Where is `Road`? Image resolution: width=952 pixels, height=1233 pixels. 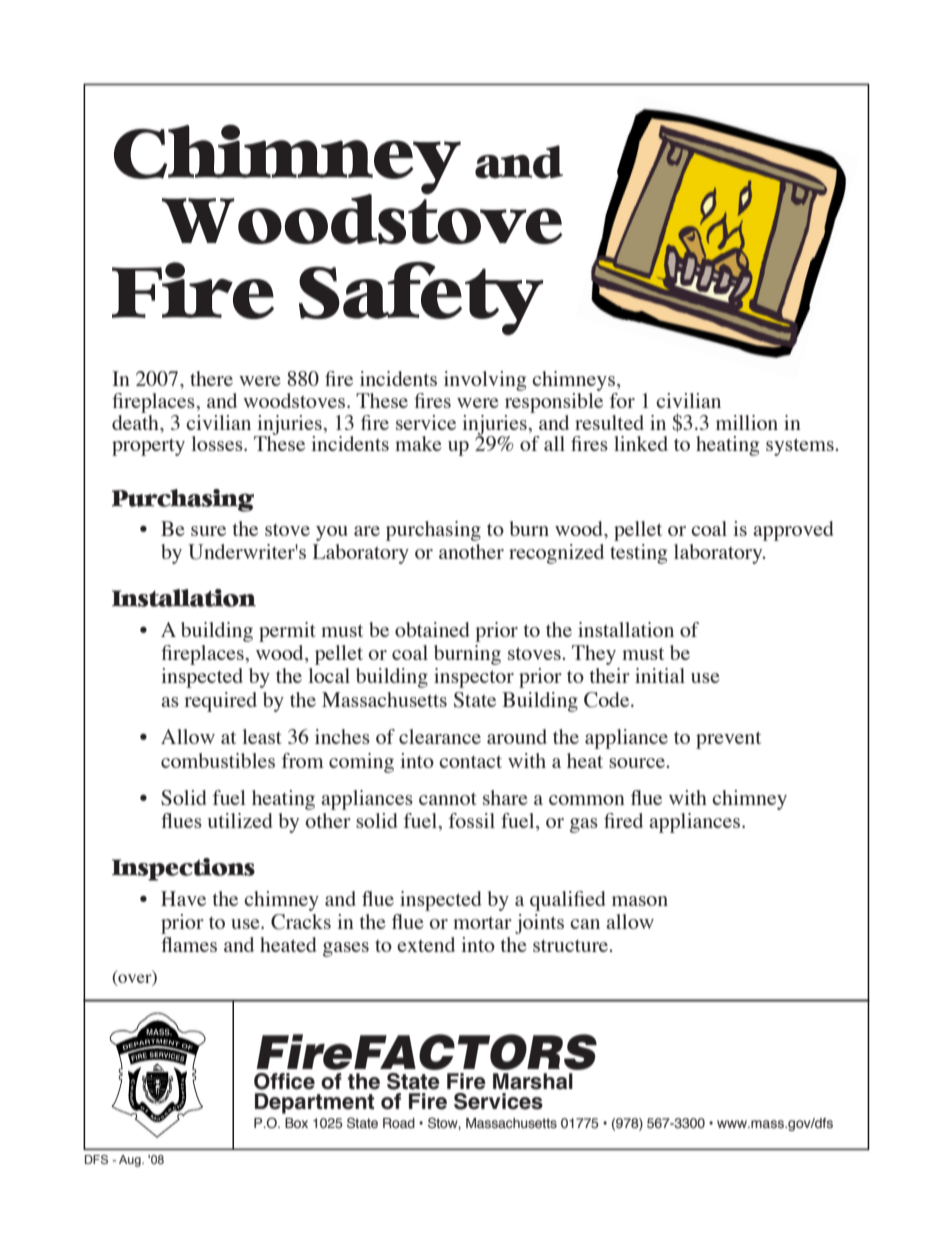 Road is located at coordinates (399, 1123).
